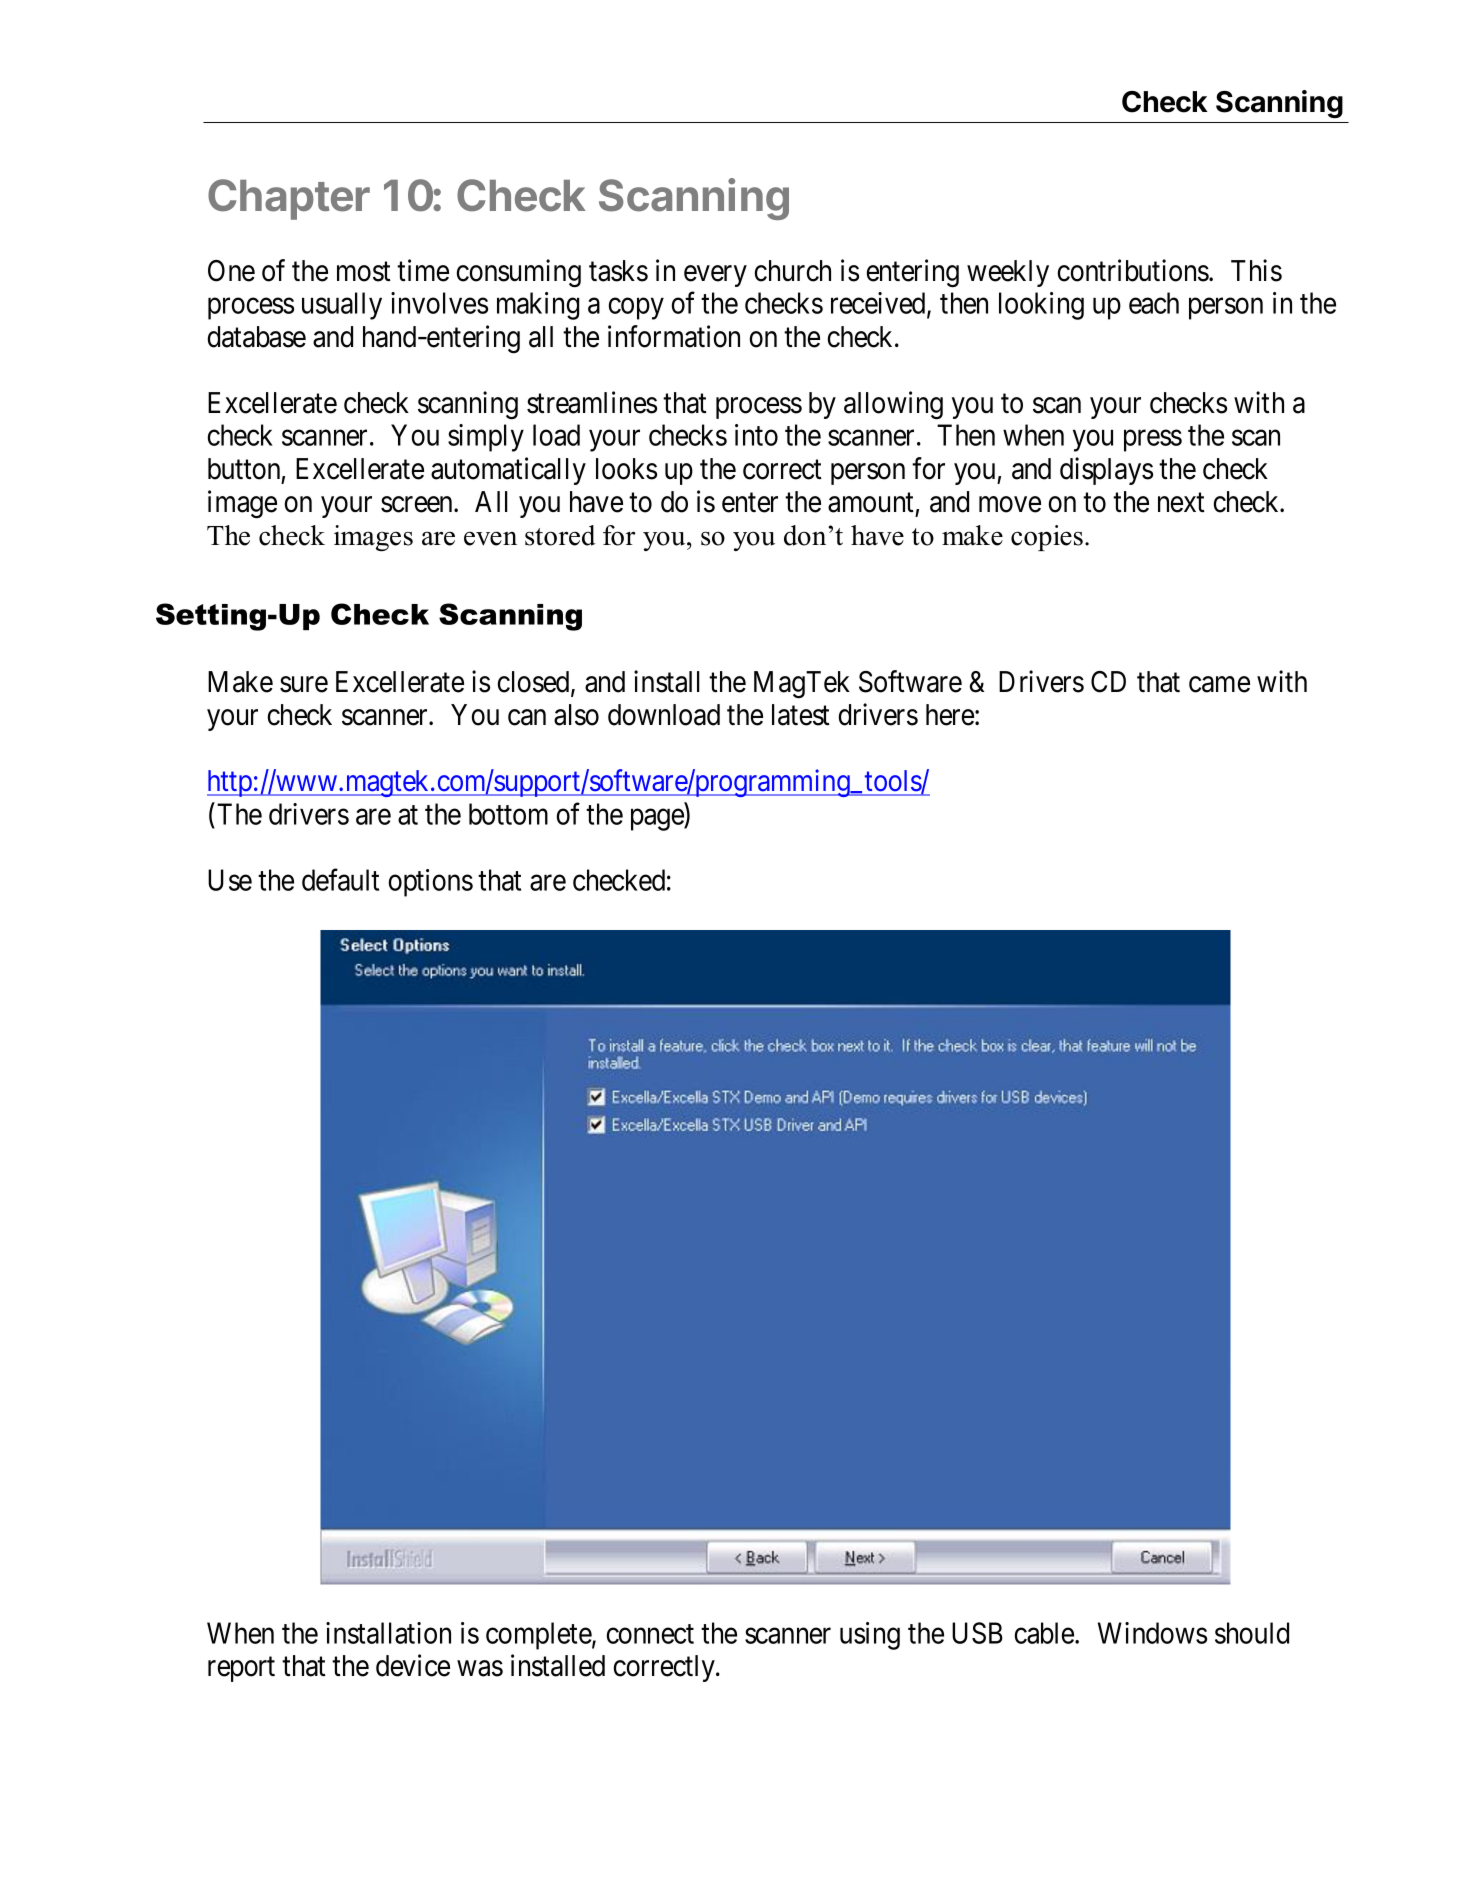  What do you see at coordinates (1154, 303) in the image?
I see `each` at bounding box center [1154, 303].
